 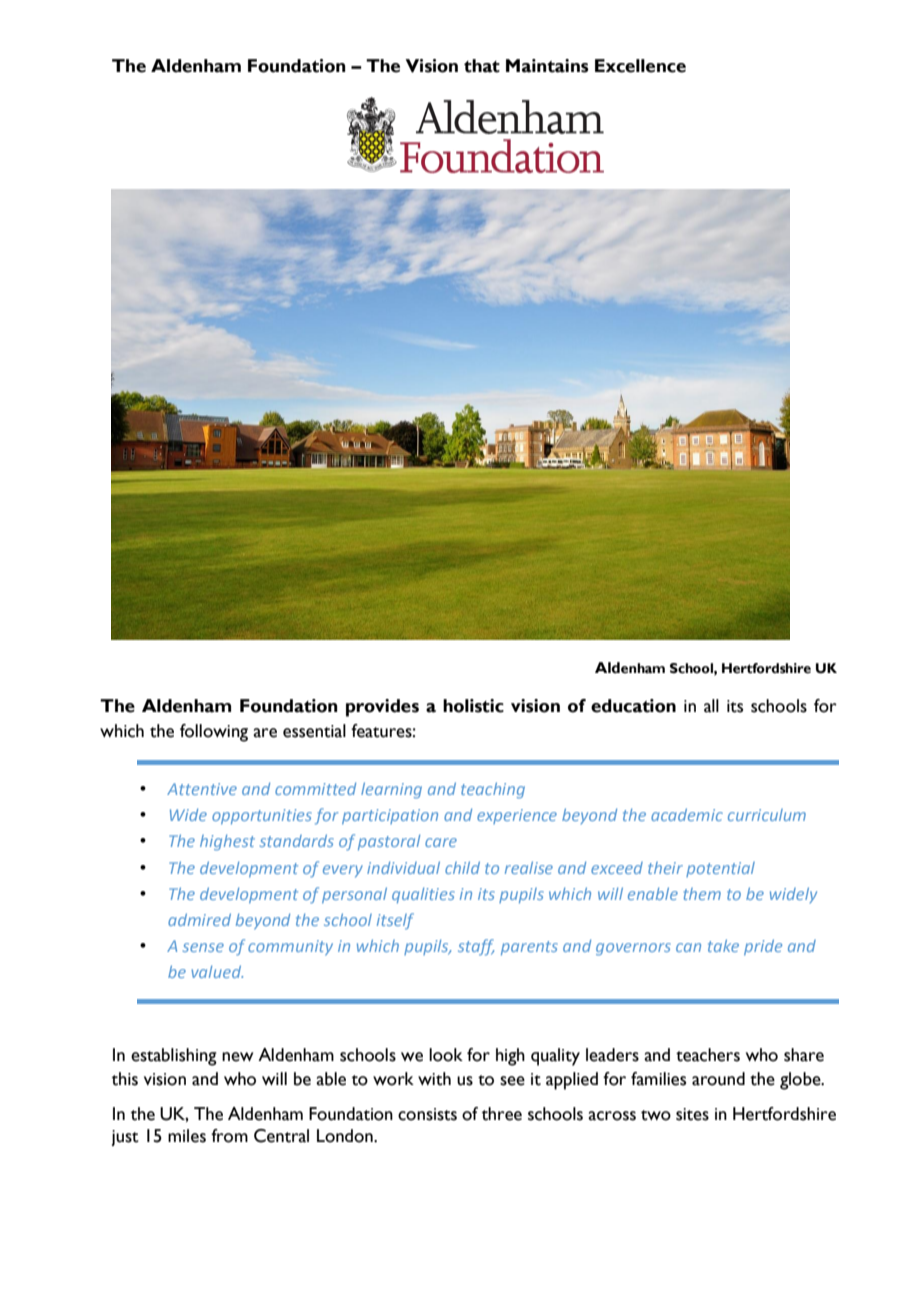 What do you see at coordinates (262, 816) in the screenshot?
I see `opportunities` at bounding box center [262, 816].
